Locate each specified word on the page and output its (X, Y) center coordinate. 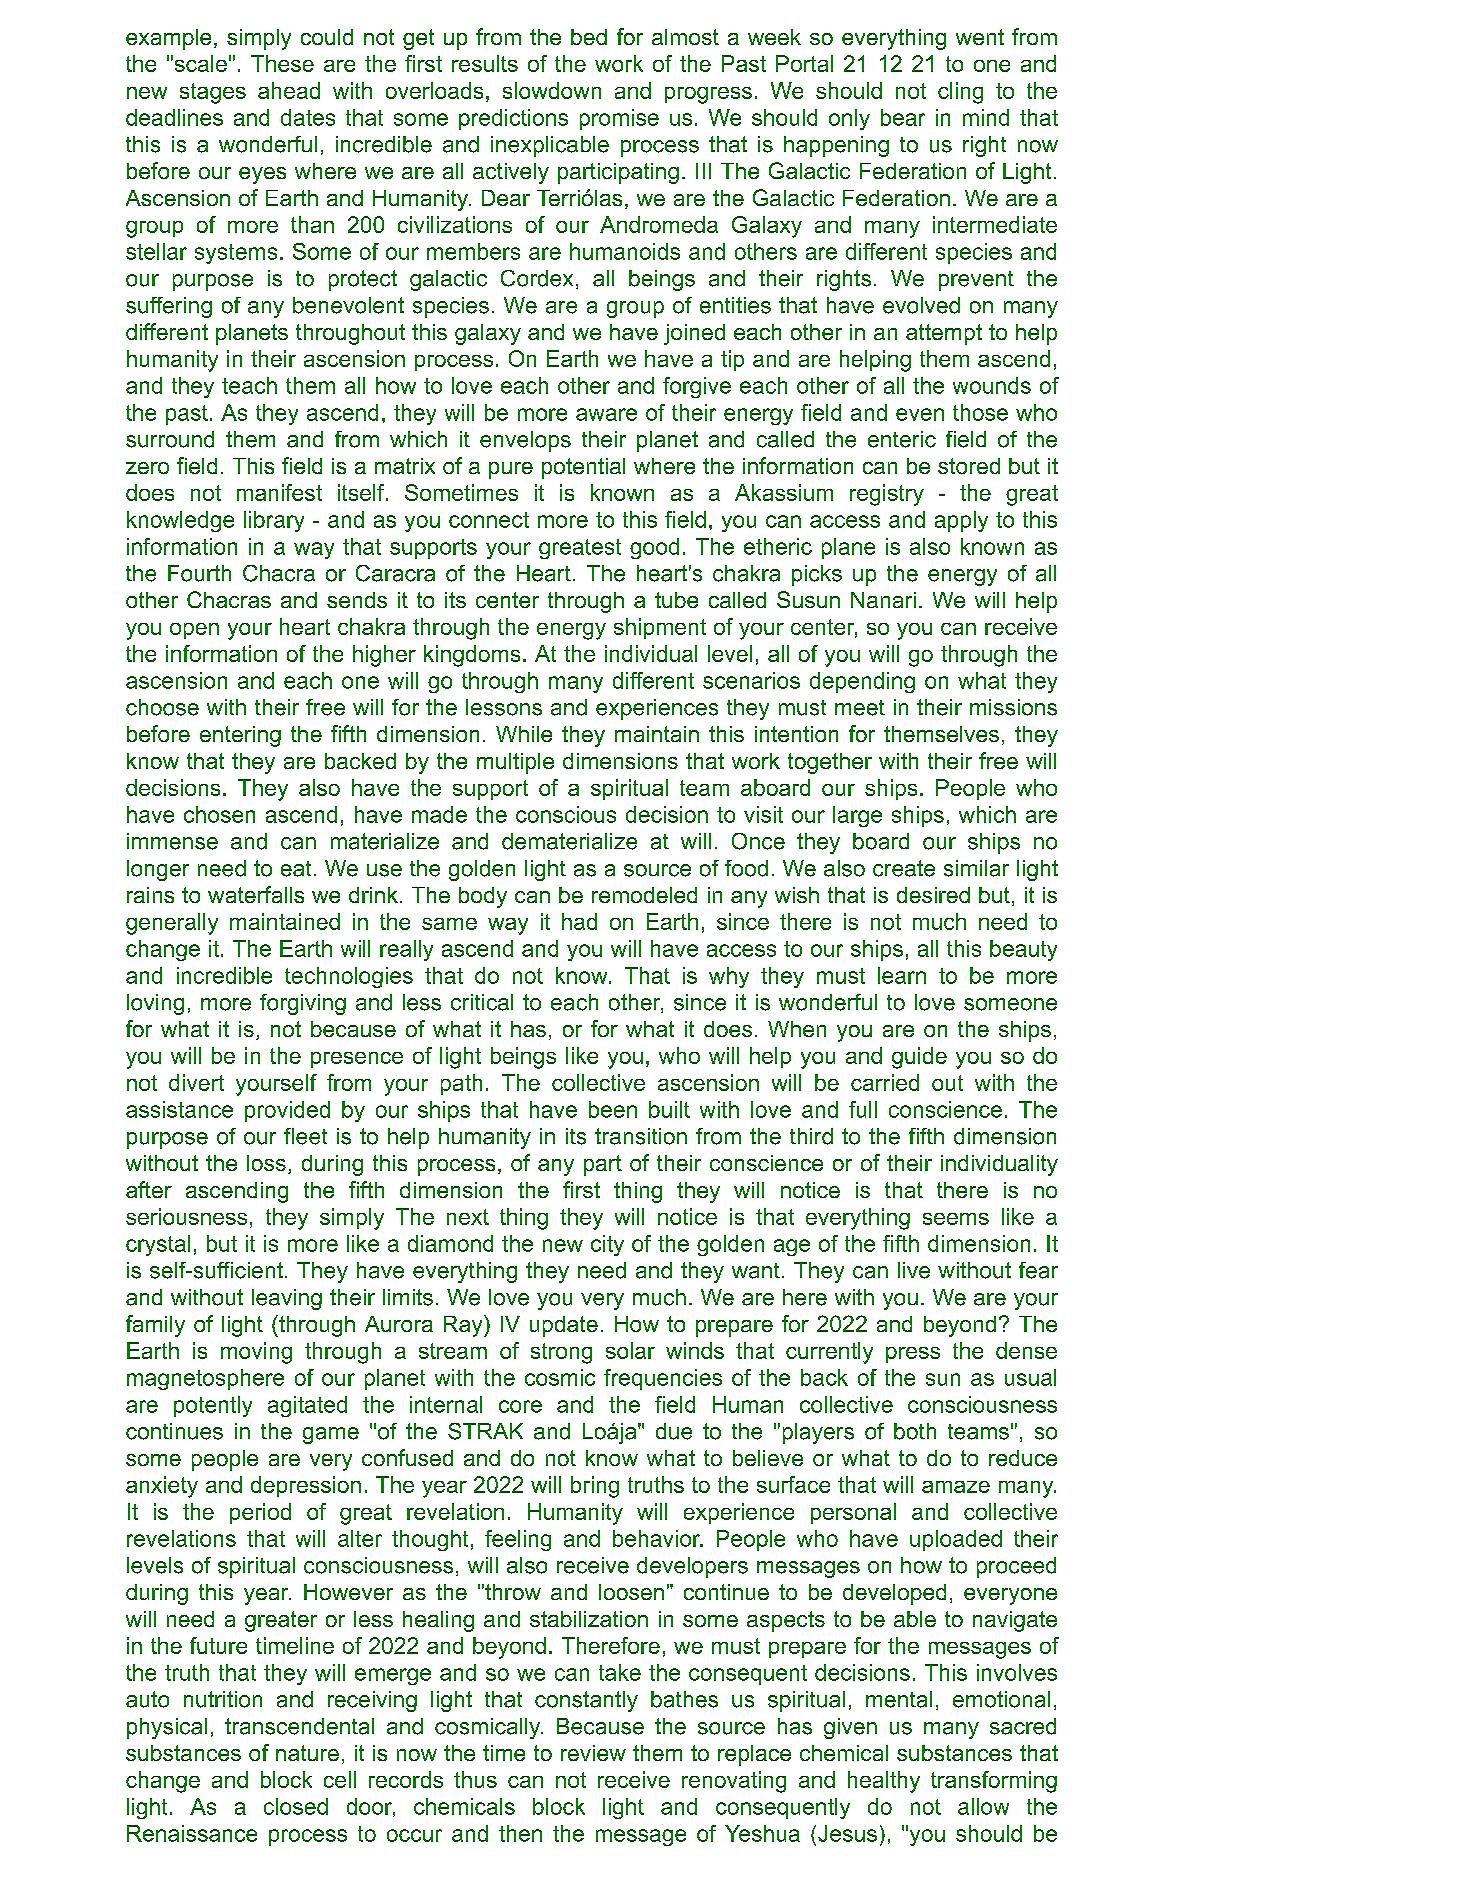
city (607, 1245)
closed (296, 1806)
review (593, 1753)
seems (956, 1219)
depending (862, 682)
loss (266, 1163)
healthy (884, 1782)
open (194, 631)
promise (619, 119)
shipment (660, 628)
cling (960, 93)
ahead (289, 90)
